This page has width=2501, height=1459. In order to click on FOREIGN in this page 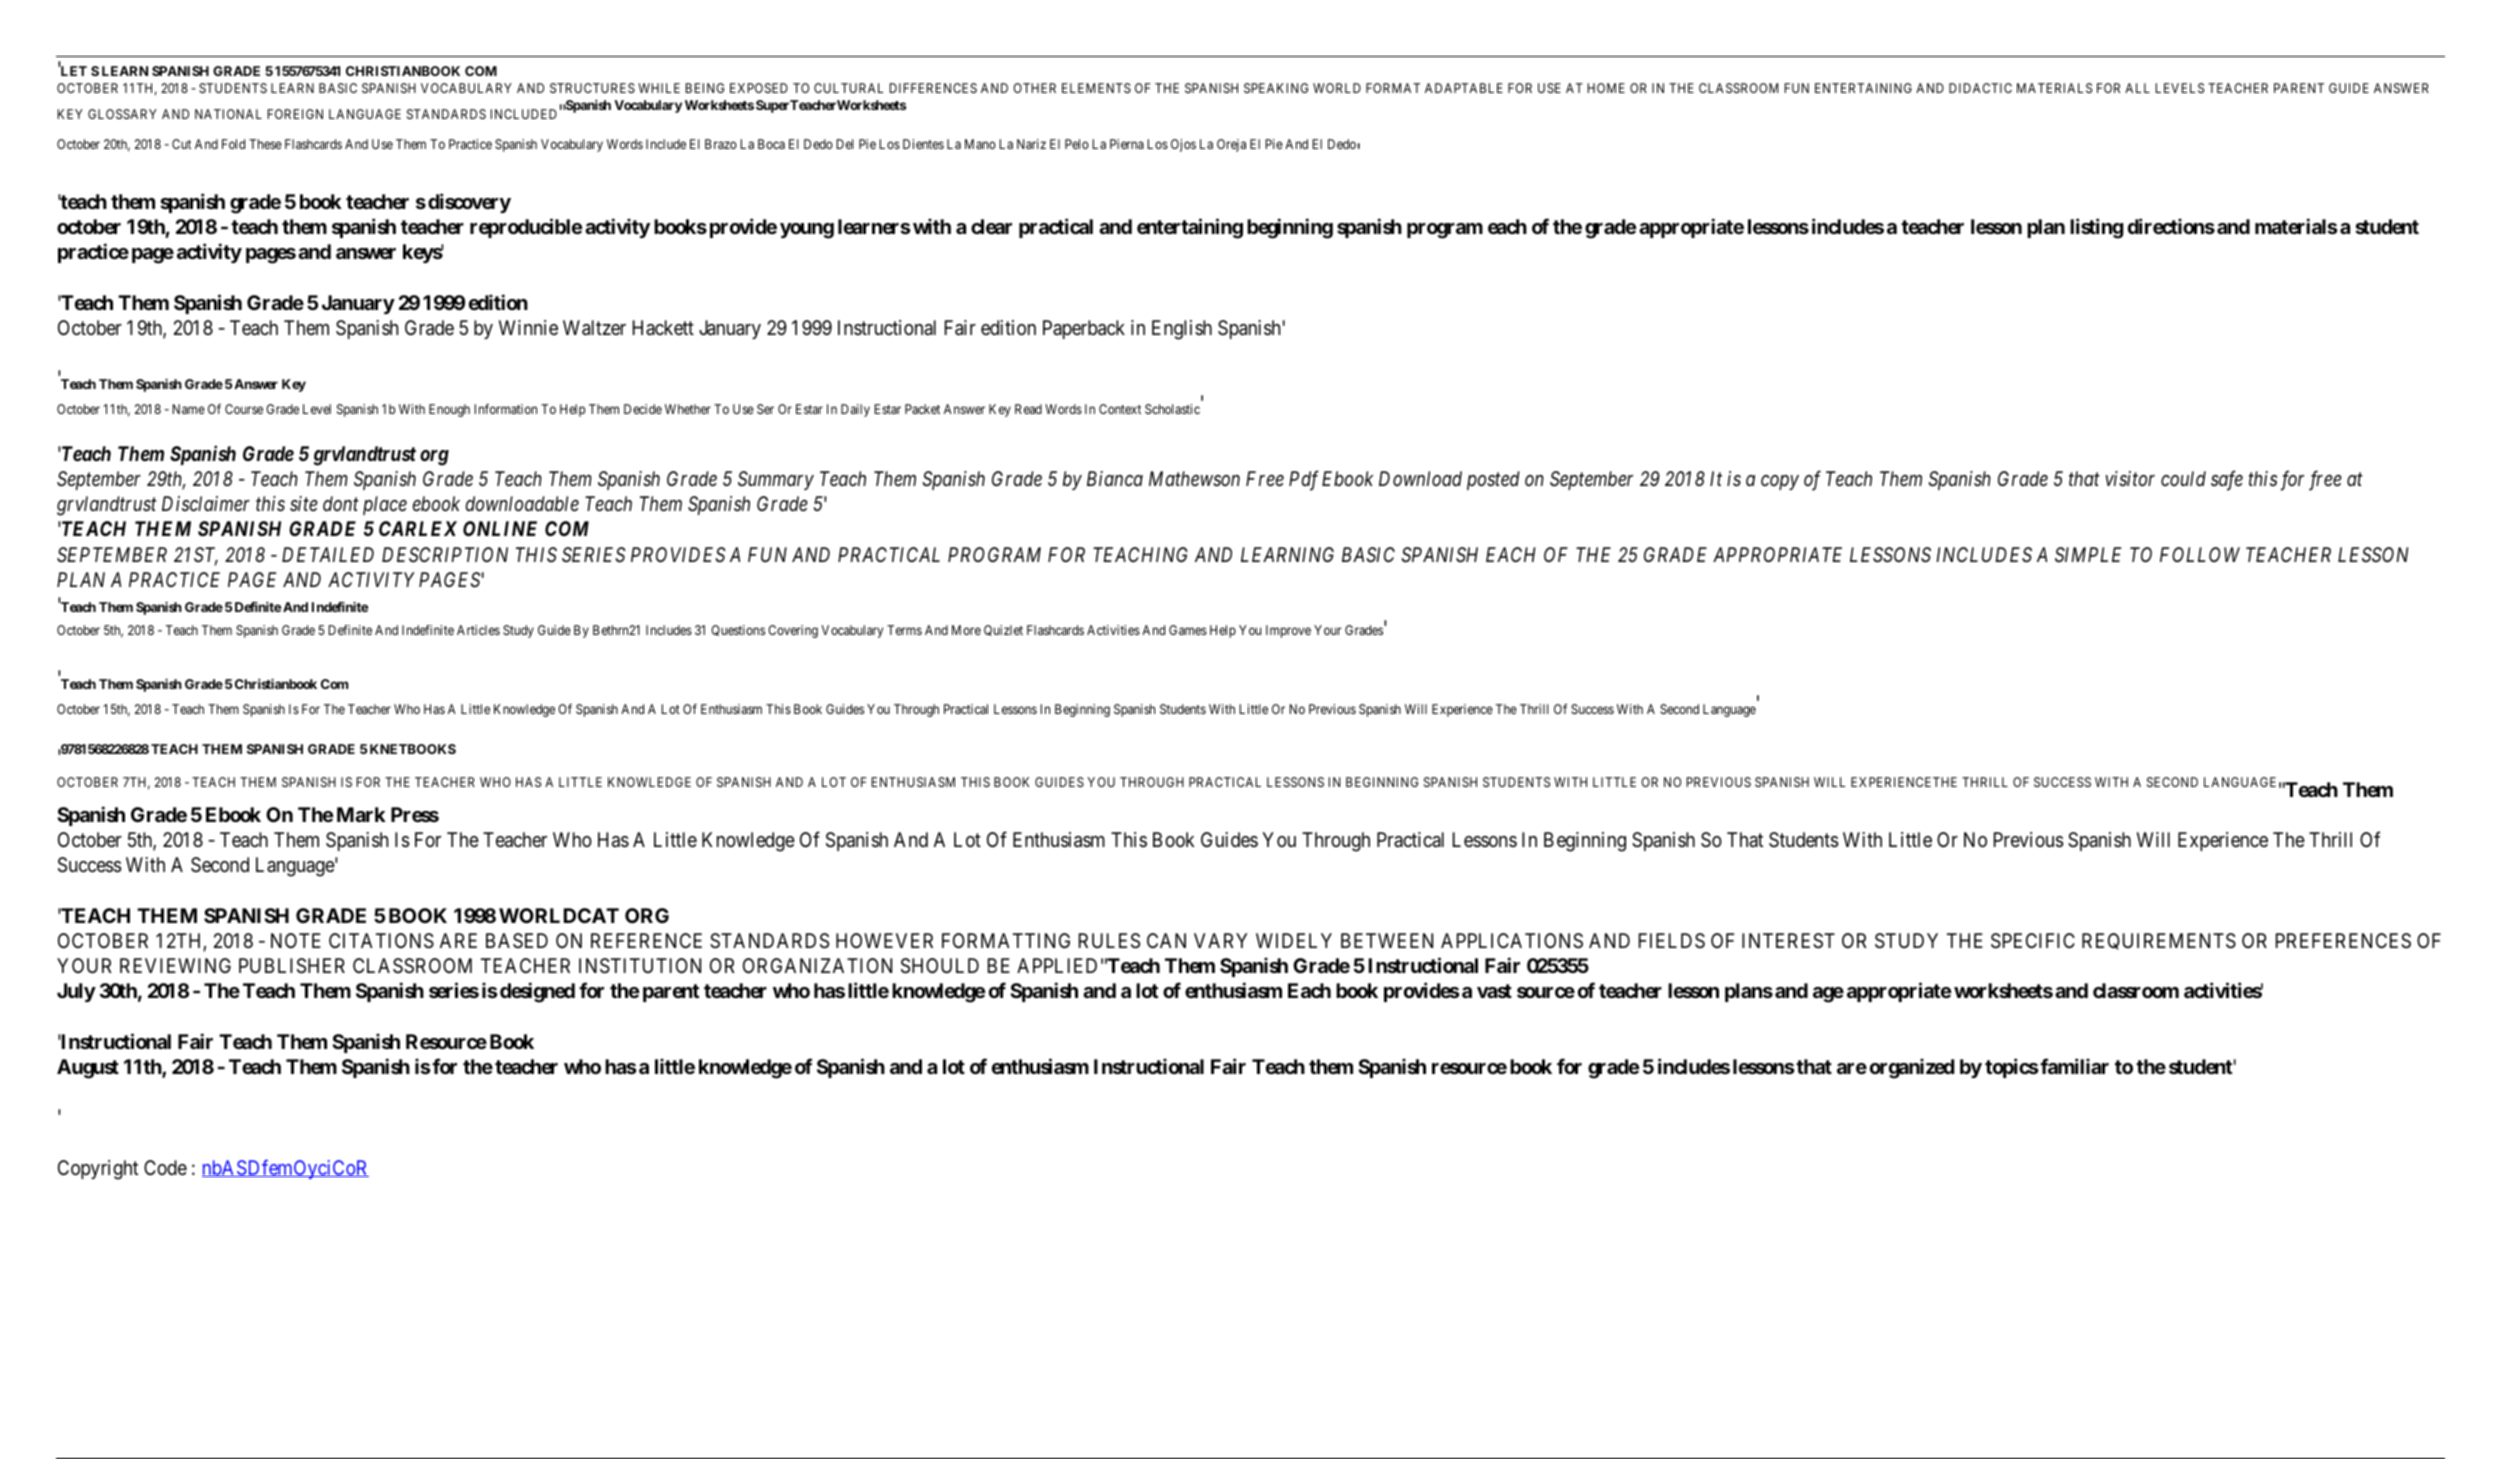, I will do `click(295, 114)`.
